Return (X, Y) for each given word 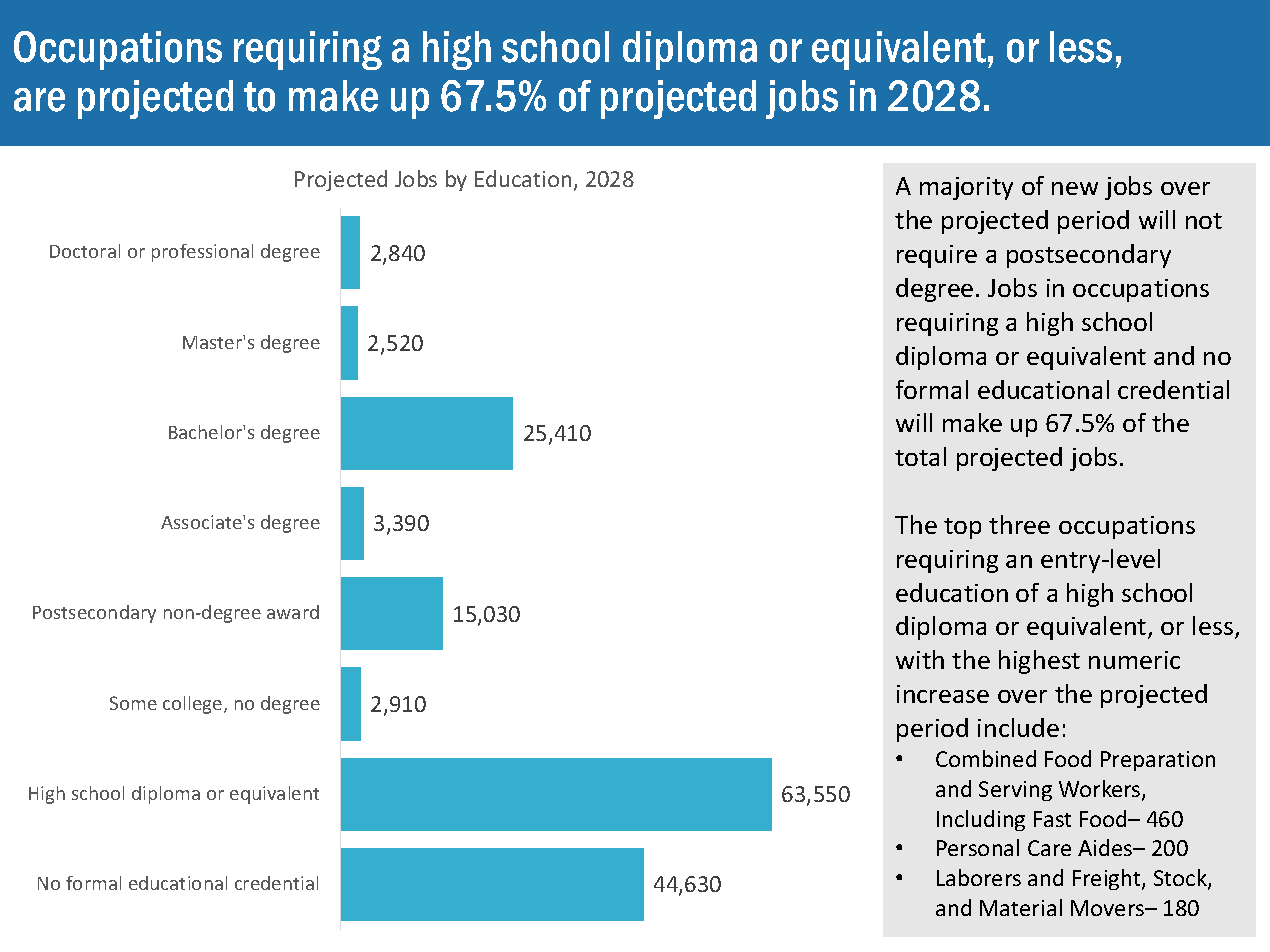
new (1075, 188)
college (194, 705)
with (920, 659)
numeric (1134, 660)
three (1019, 524)
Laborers (979, 877)
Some (133, 703)
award (293, 612)
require (937, 256)
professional (202, 253)
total (920, 456)
